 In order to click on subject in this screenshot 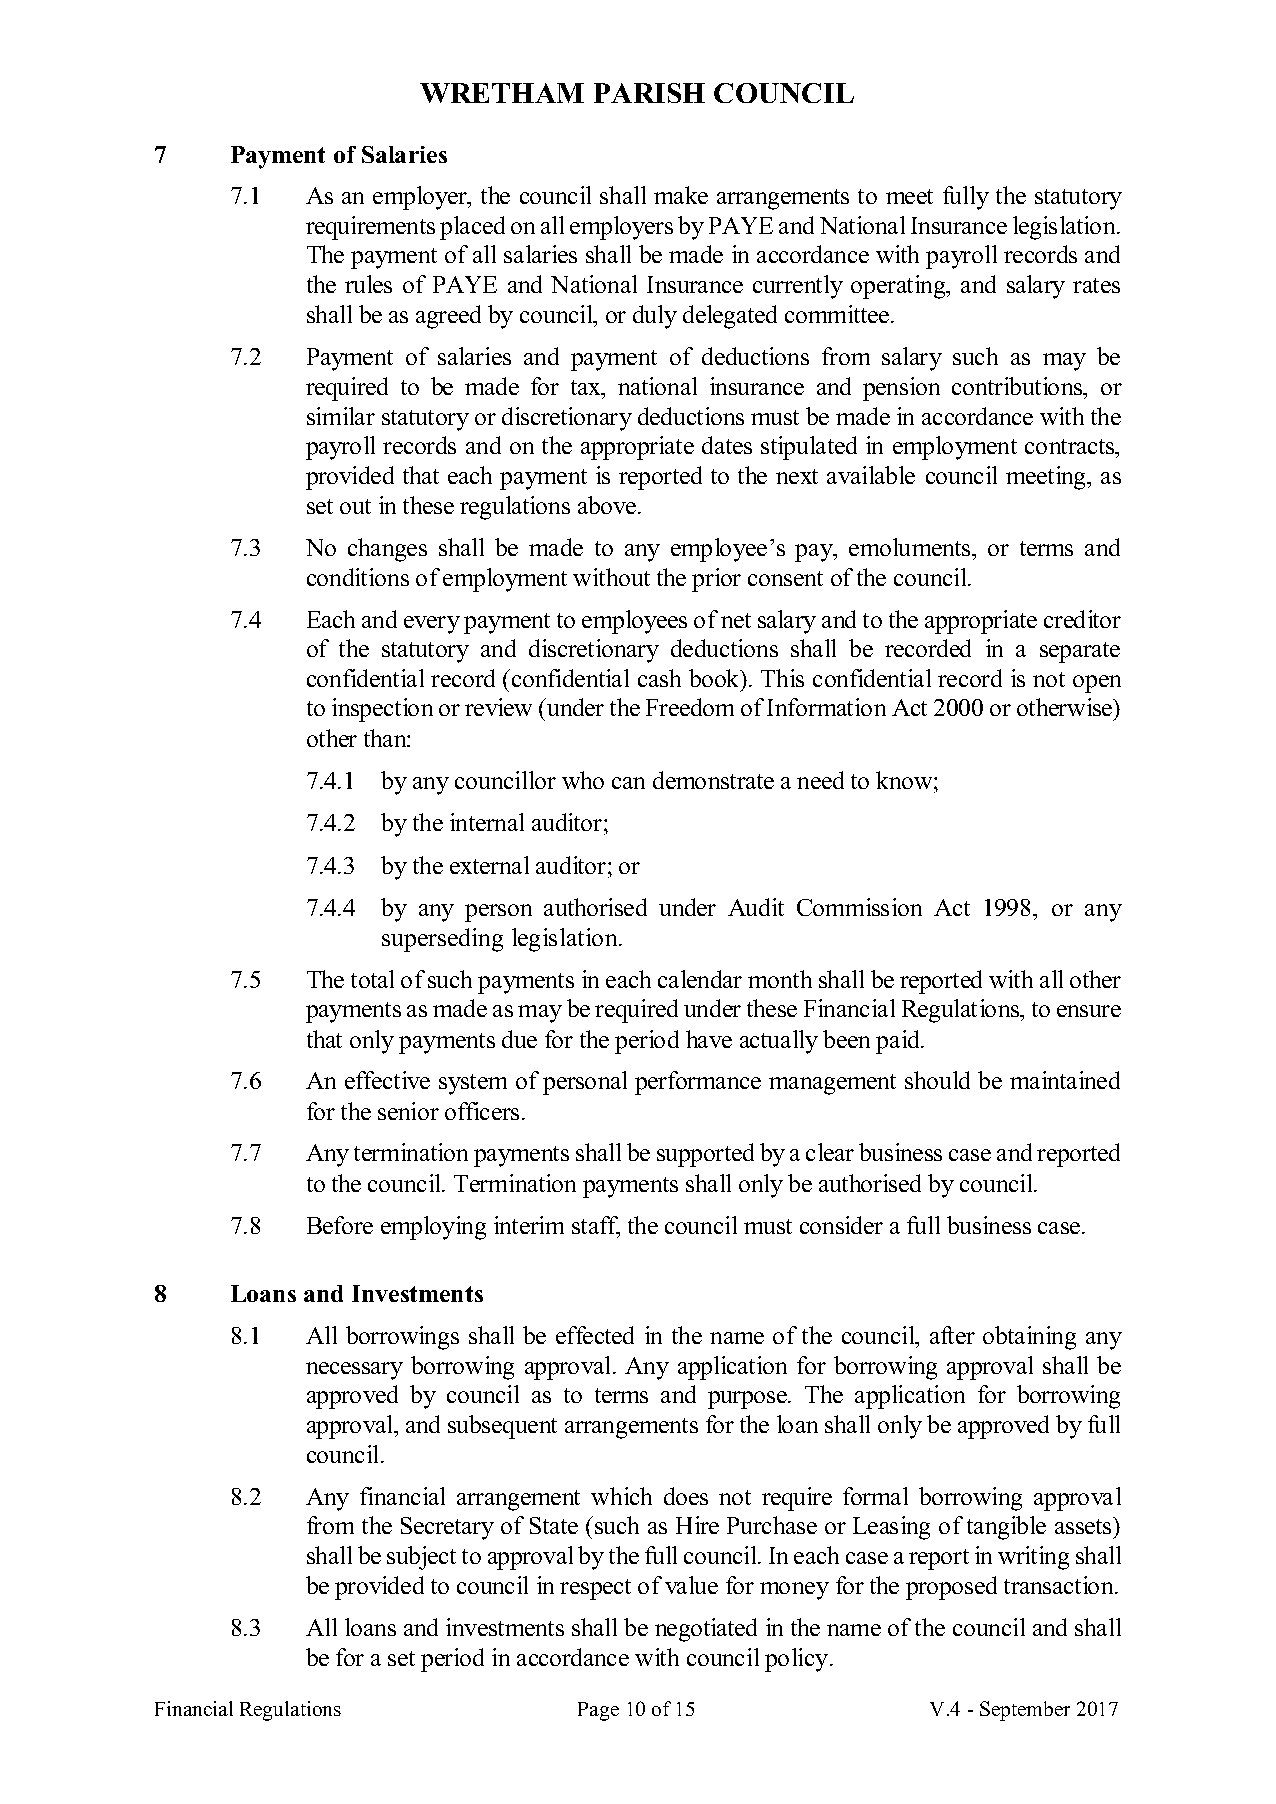, I will do `click(421, 1558)`.
